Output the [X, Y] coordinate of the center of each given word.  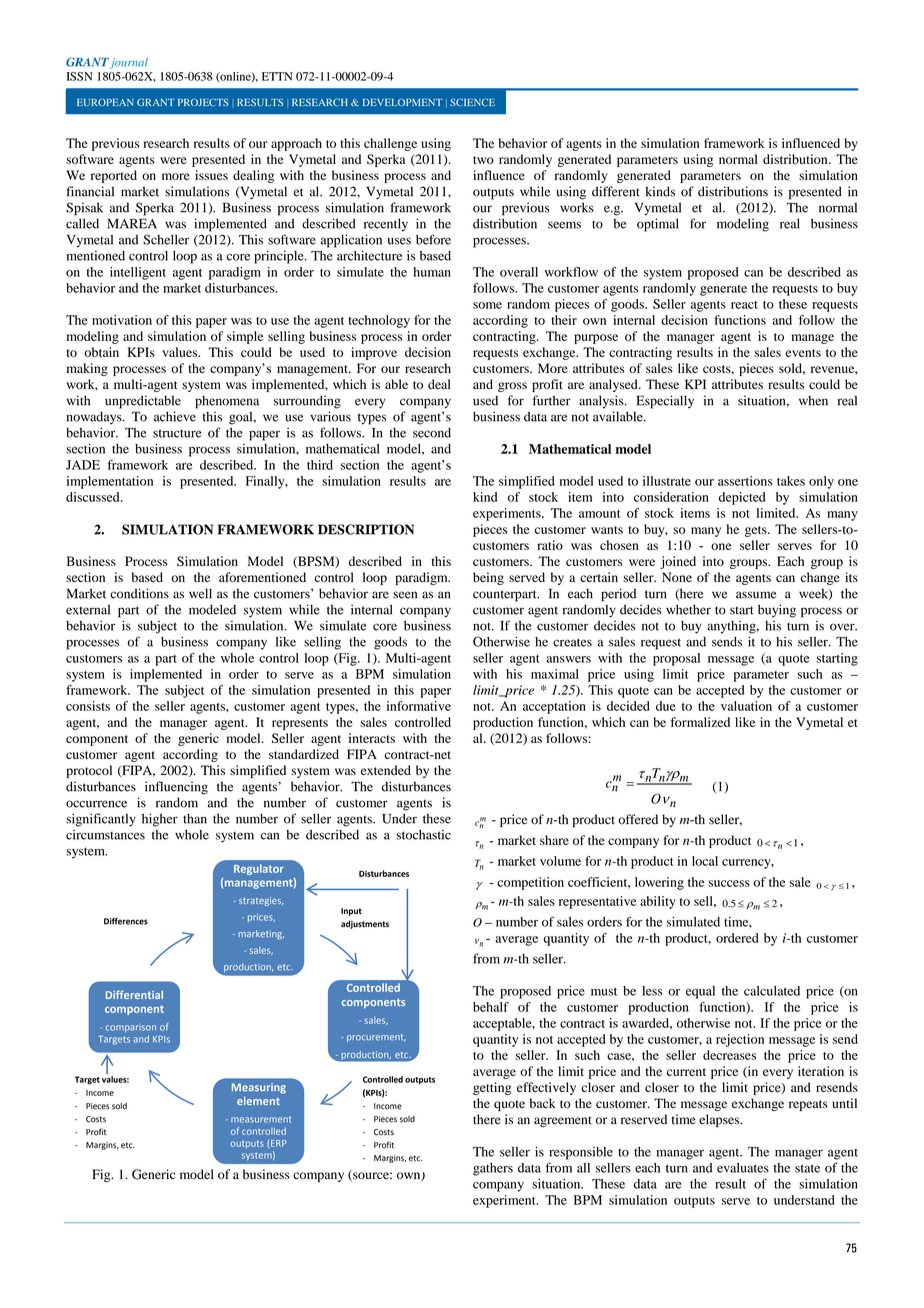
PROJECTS [203, 102]
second [432, 433]
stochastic [423, 835]
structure [177, 433]
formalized [700, 722]
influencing [176, 788]
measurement [261, 1119]
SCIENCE [472, 102]
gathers [493, 1169]
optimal [658, 225]
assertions [745, 481]
